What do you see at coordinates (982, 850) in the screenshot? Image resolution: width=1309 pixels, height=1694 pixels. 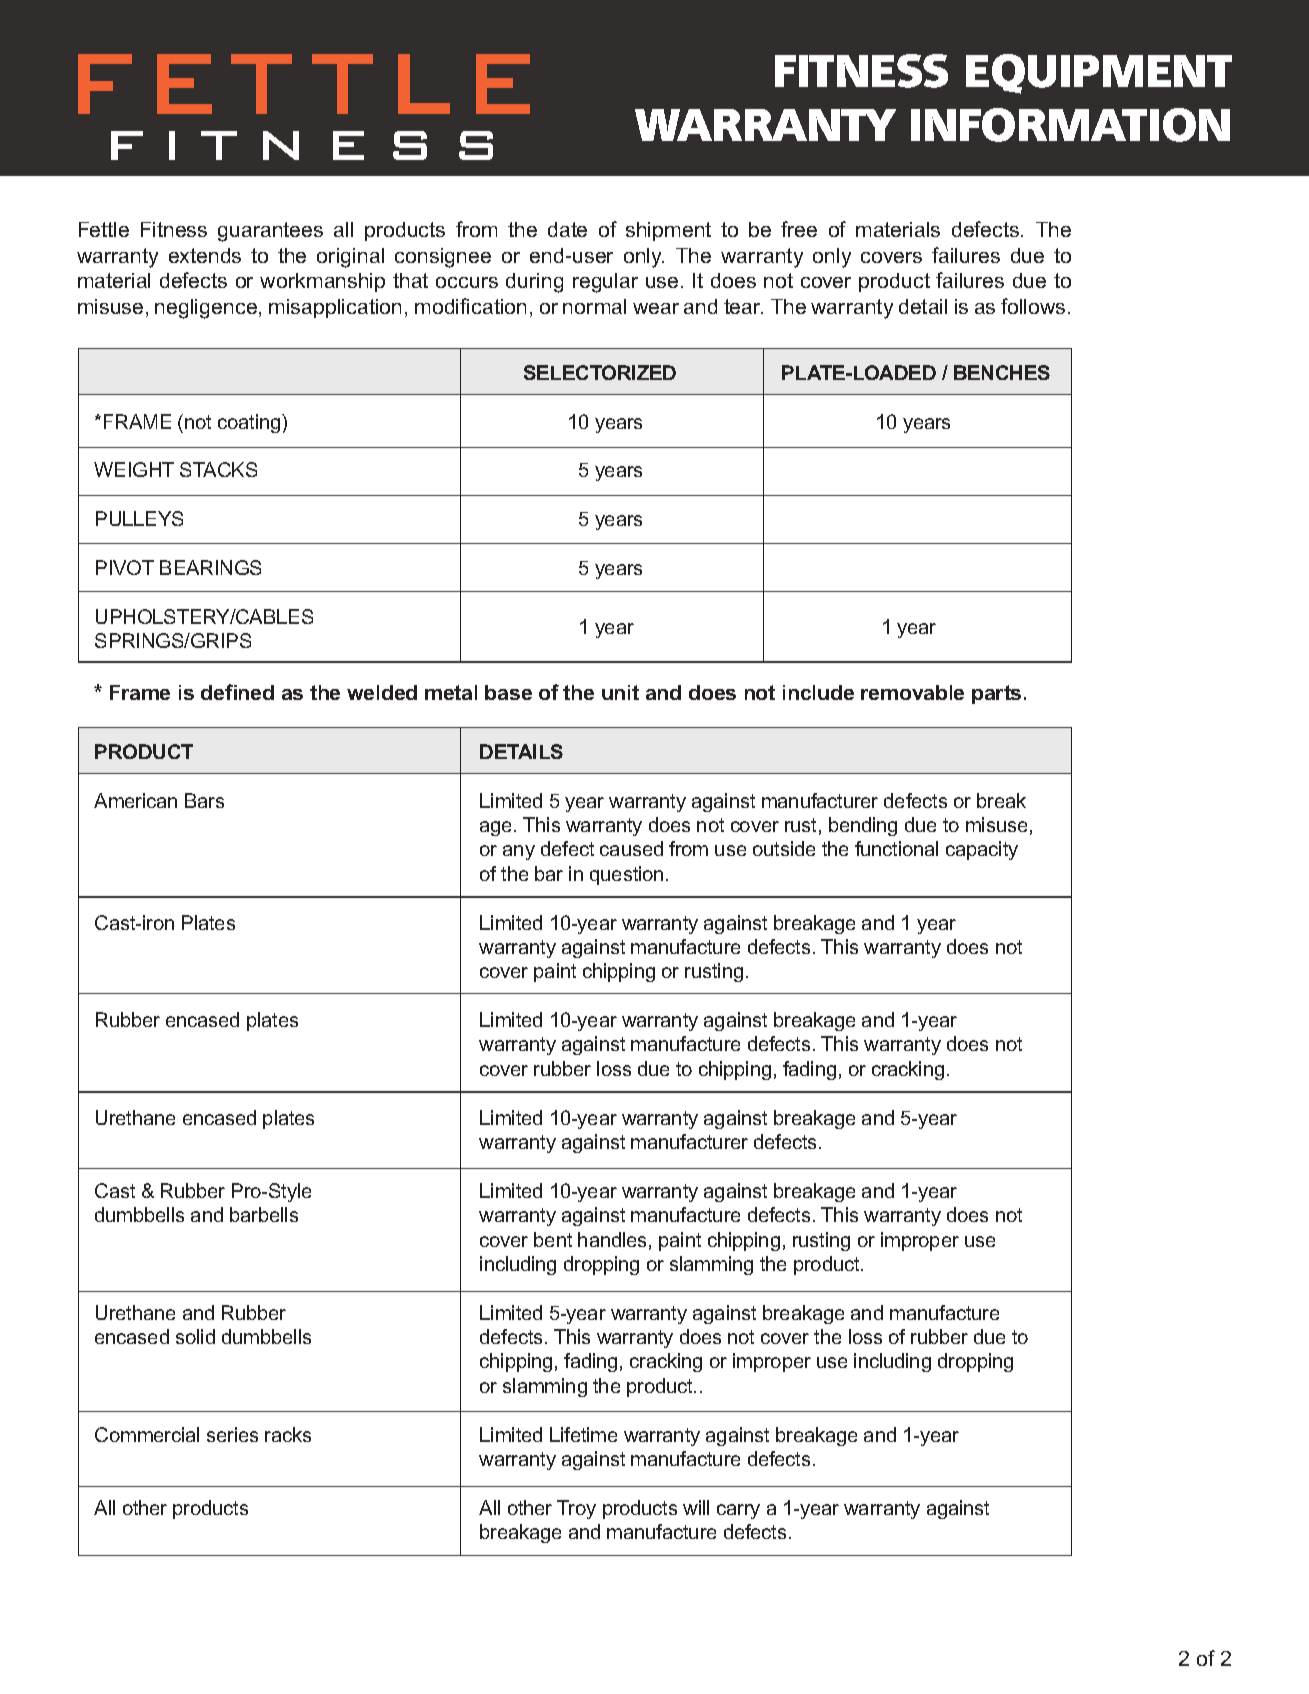 I see `capacity` at bounding box center [982, 850].
